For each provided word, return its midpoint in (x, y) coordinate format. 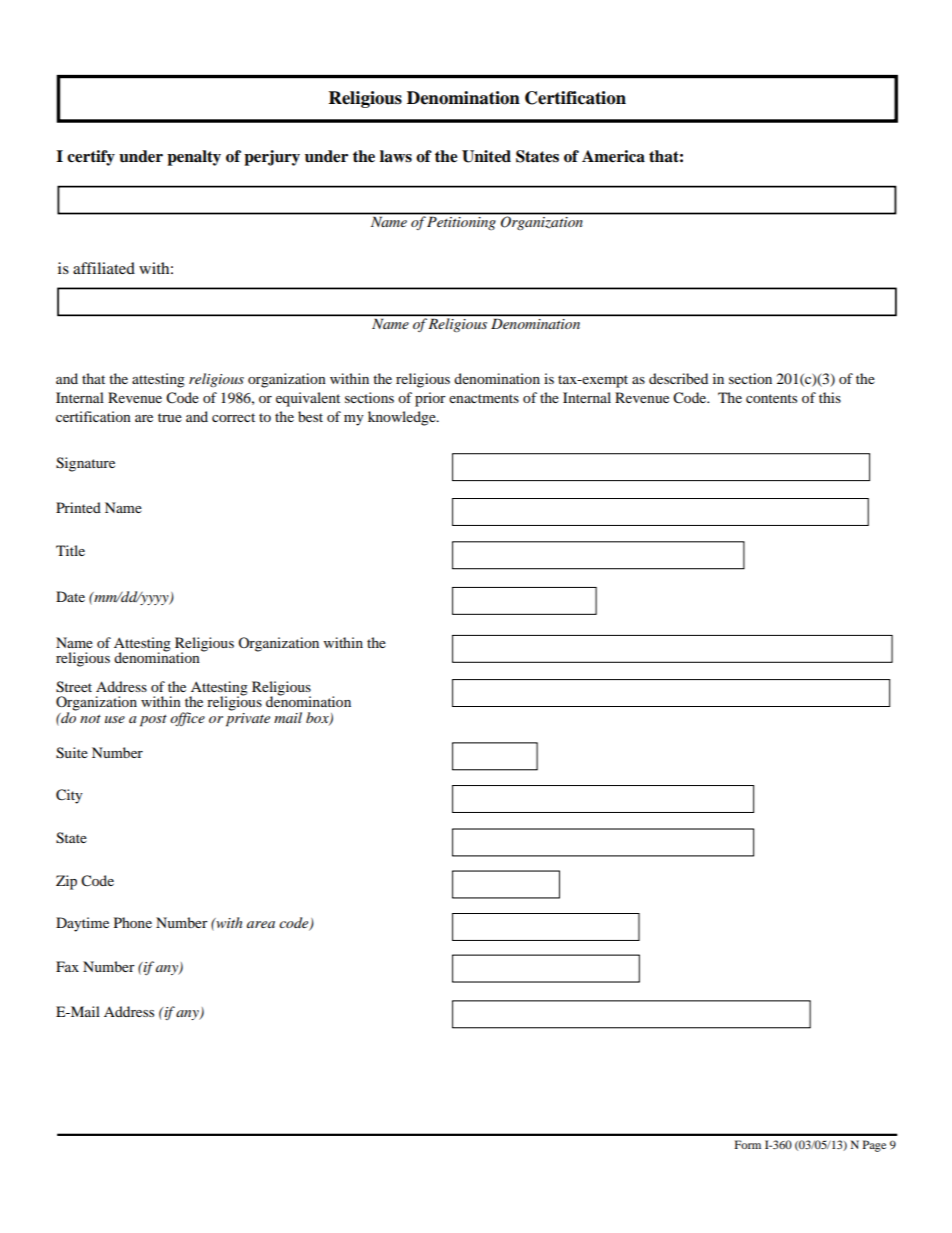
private (248, 718)
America (613, 156)
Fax (67, 966)
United (486, 156)
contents (771, 398)
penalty (194, 158)
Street (74, 687)
